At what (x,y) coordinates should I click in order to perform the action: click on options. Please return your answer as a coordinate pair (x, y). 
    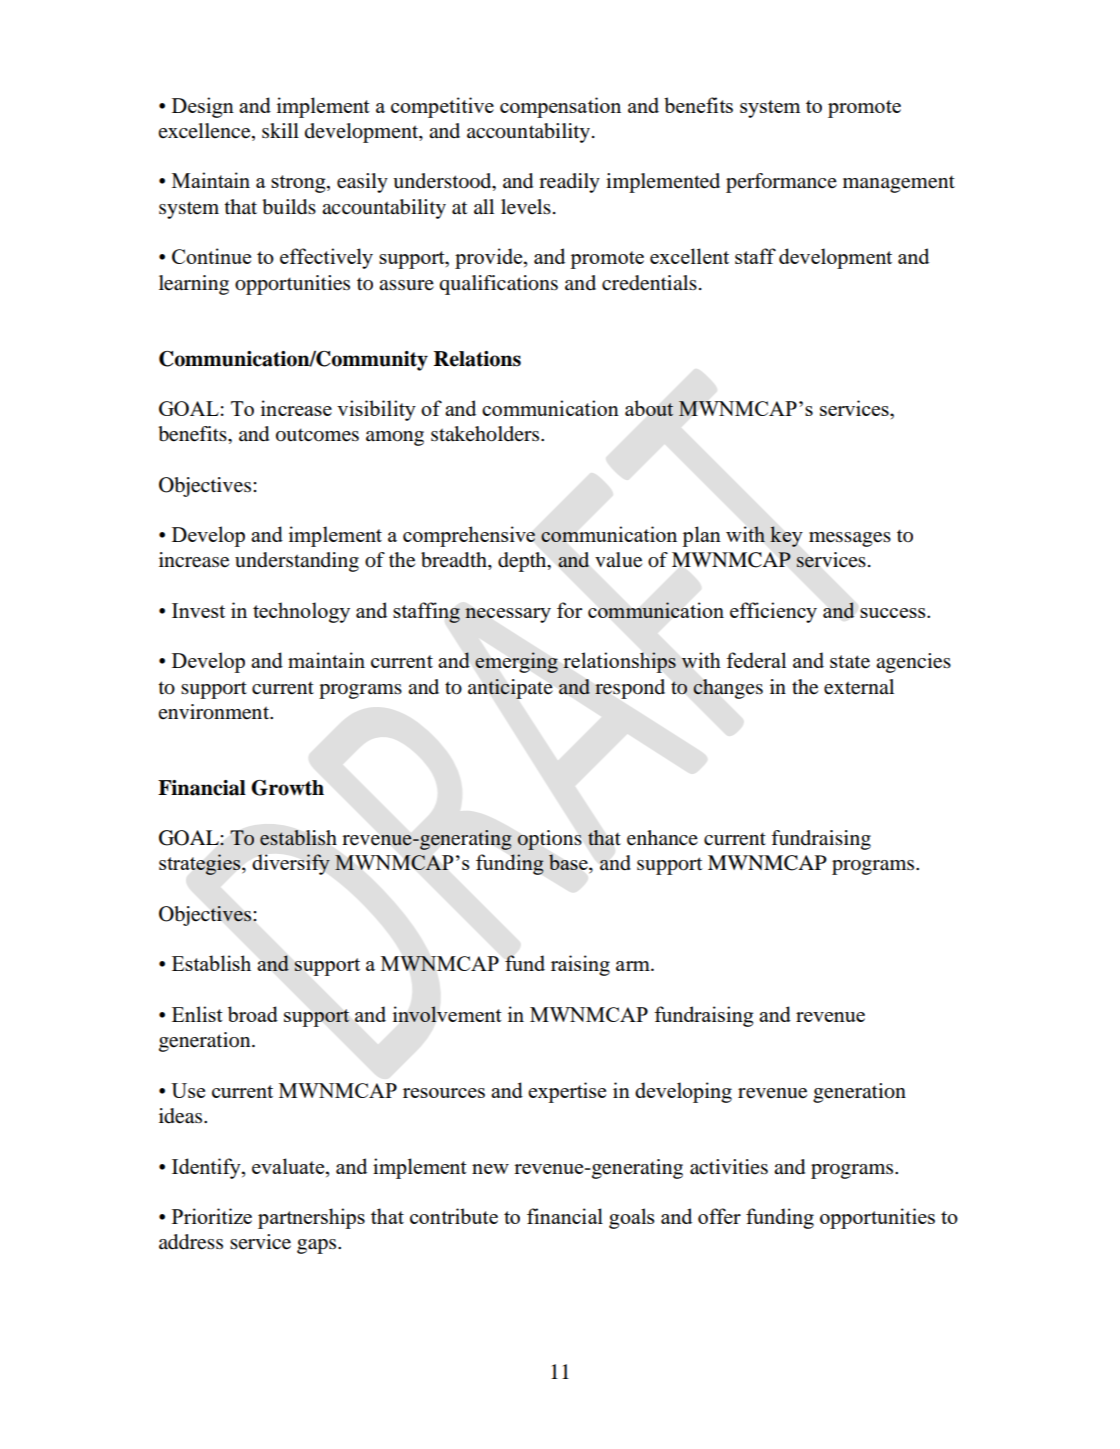
    Looking at the image, I should click on (549, 840).
